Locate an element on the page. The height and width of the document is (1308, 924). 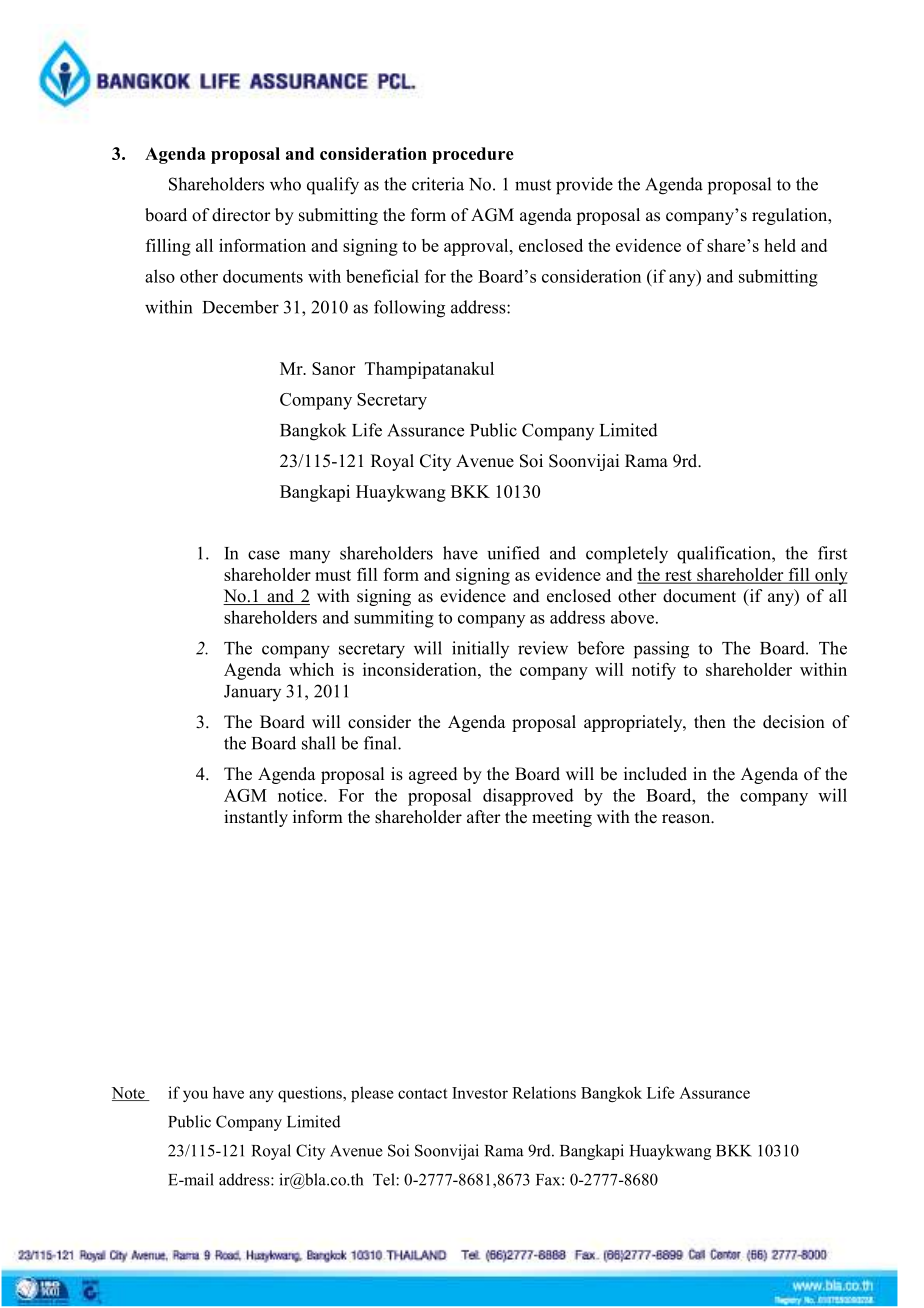
director is located at coordinates (241, 215).
